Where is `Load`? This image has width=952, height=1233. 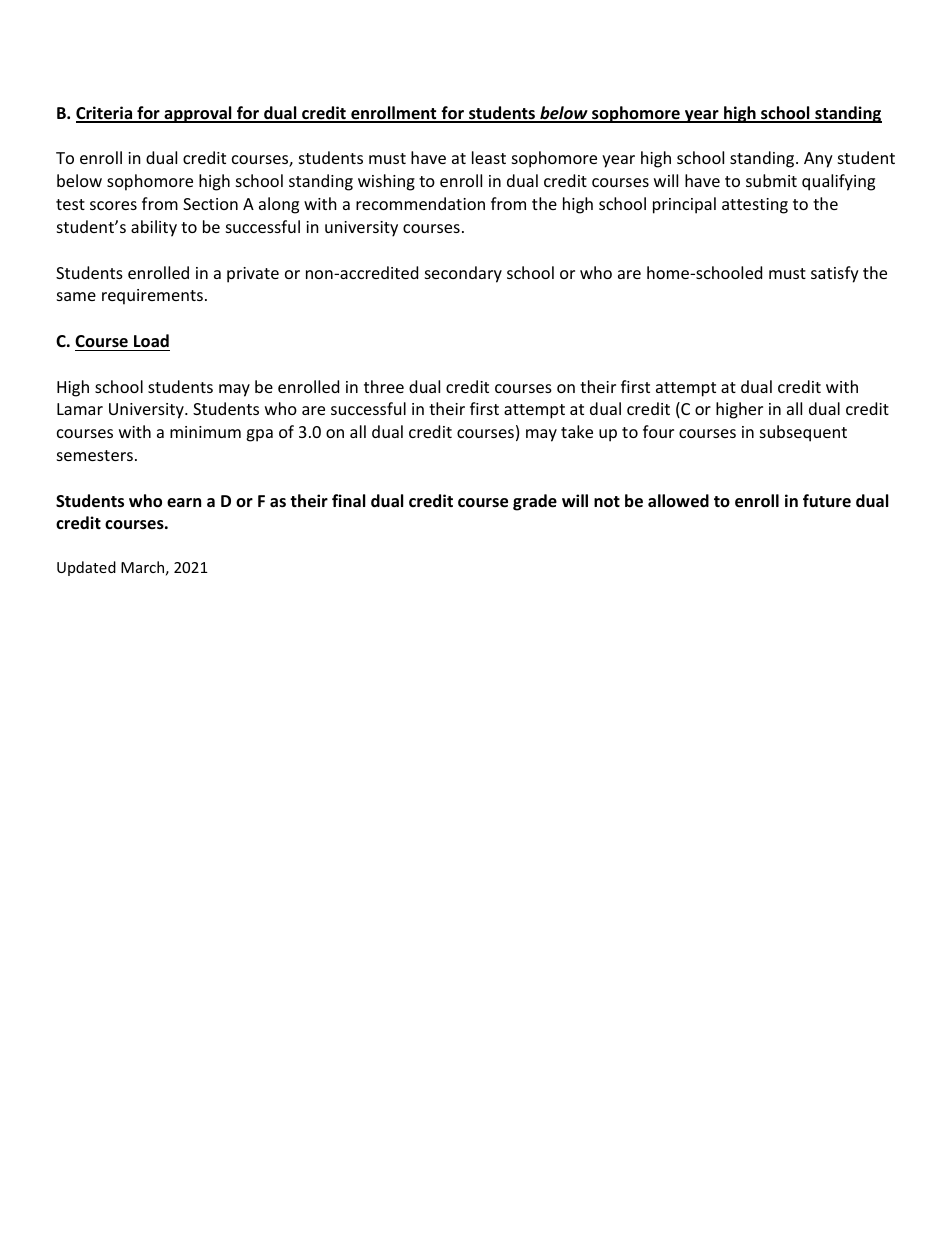 Load is located at coordinates (151, 341).
